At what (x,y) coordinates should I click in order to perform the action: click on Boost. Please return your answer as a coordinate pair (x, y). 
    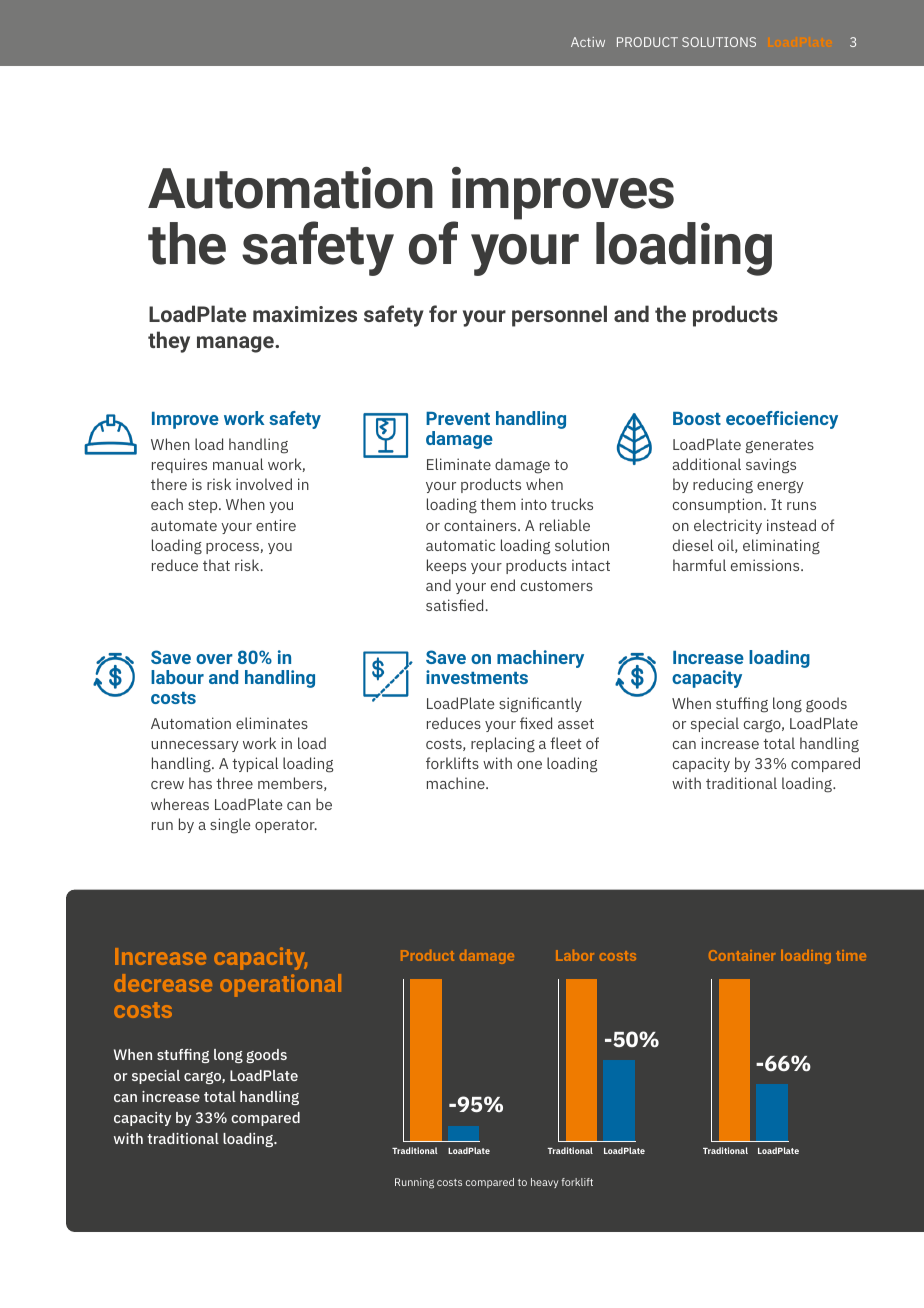
    Looking at the image, I should click on (697, 418).
